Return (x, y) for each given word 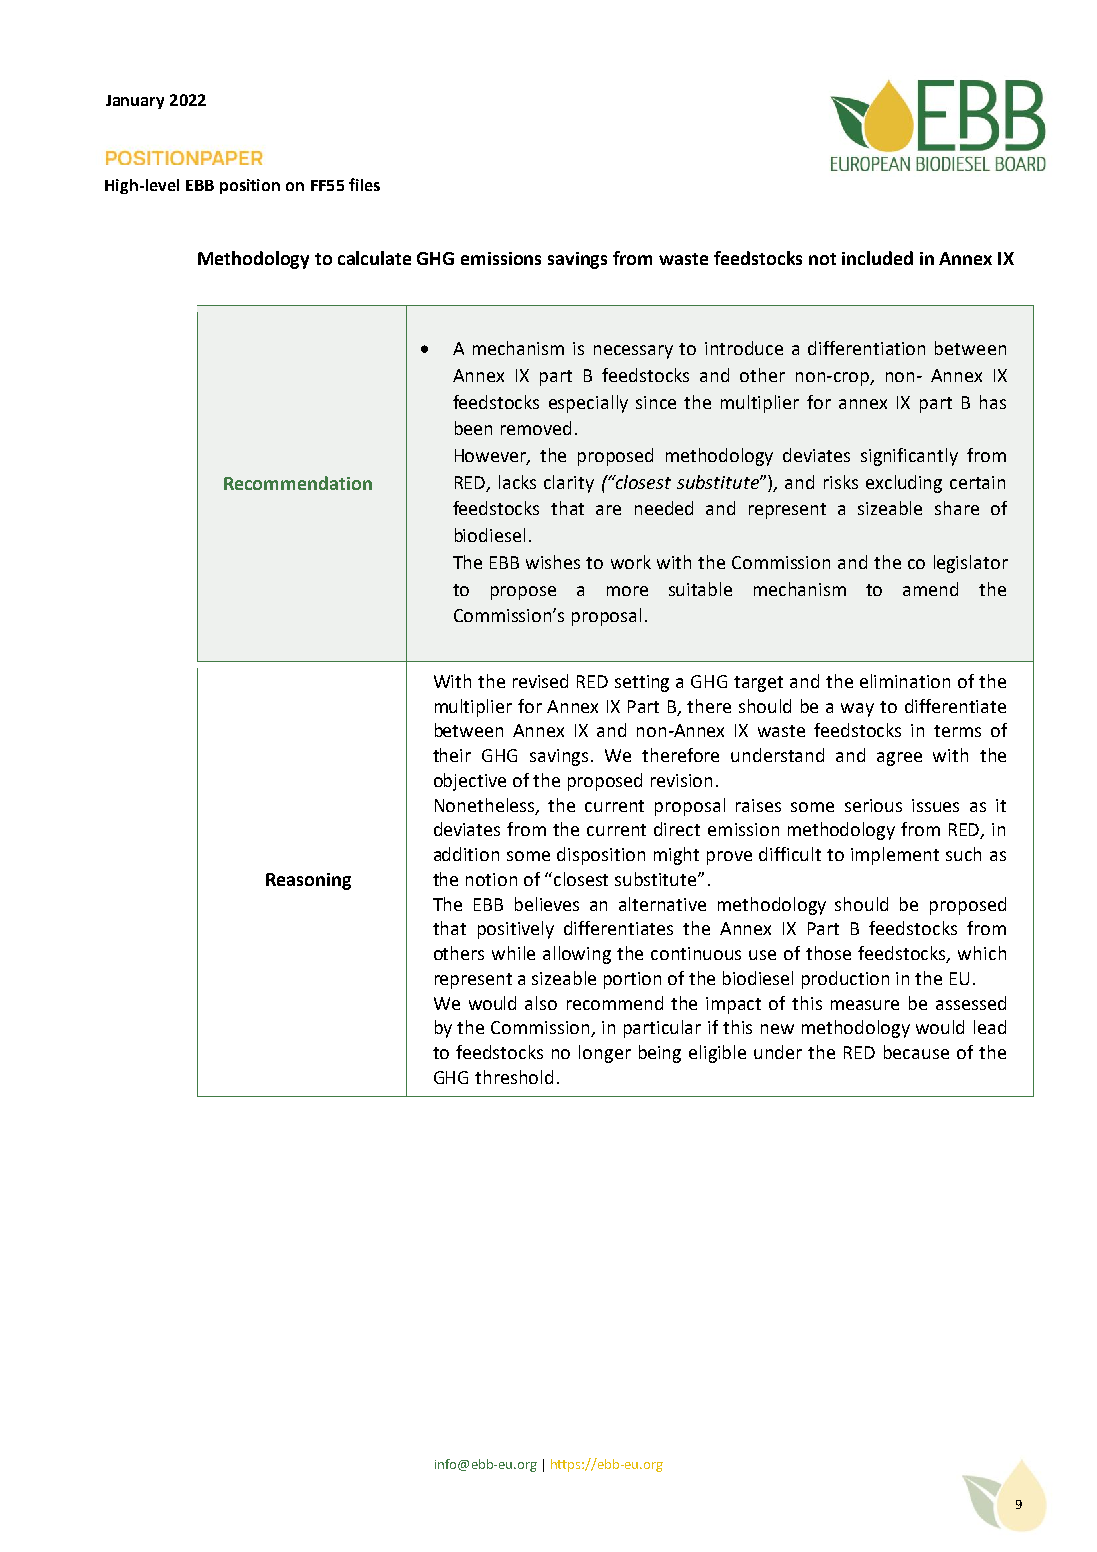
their (452, 755)
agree (899, 759)
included (877, 258)
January (135, 102)
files (364, 184)
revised (540, 681)
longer (605, 1054)
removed (536, 428)
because (916, 1052)
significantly (909, 457)
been (473, 428)
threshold (514, 1077)
